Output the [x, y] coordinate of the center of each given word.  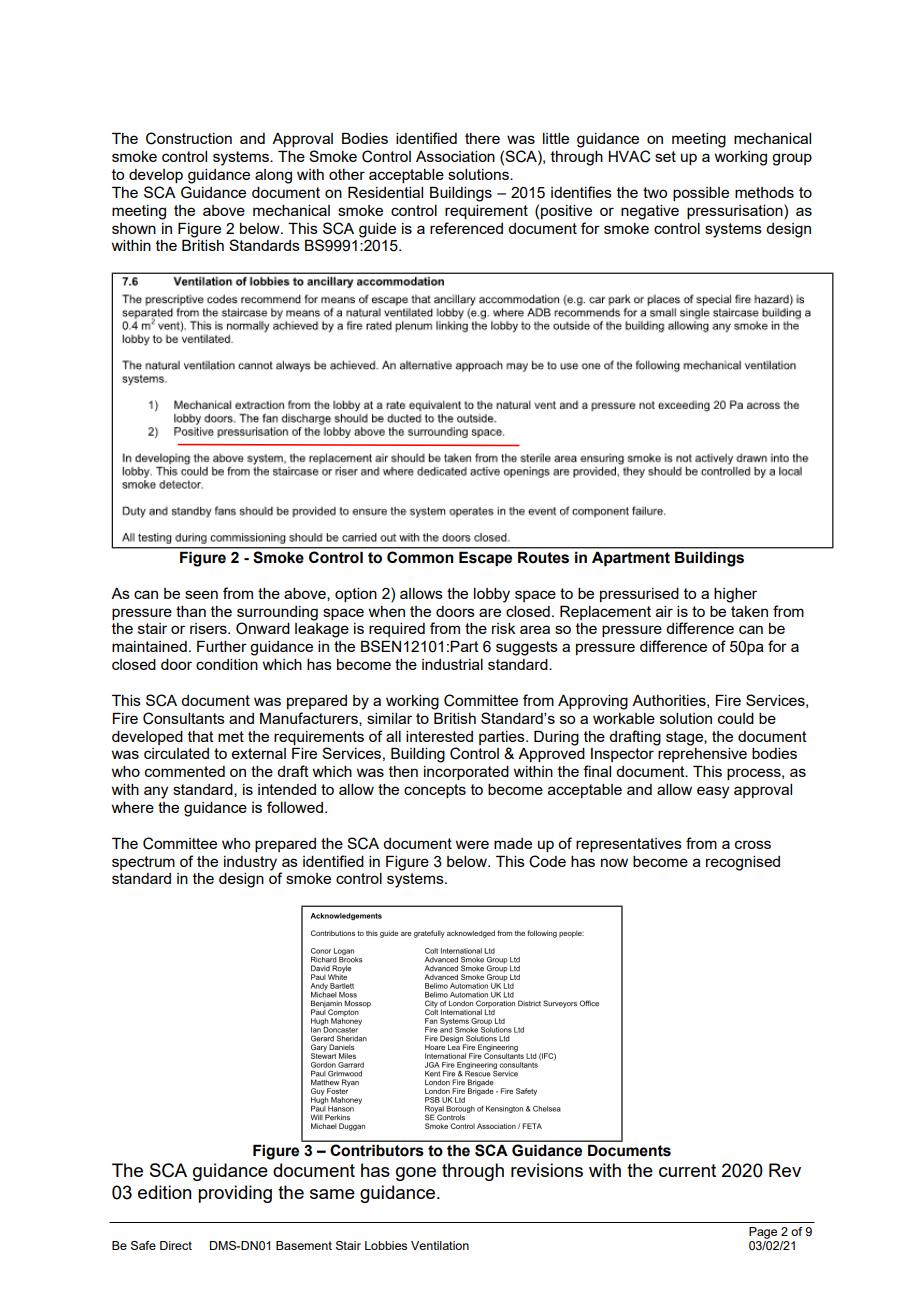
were [472, 844]
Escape [485, 559]
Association [455, 156]
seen [201, 594]
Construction [189, 138]
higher [735, 595]
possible [701, 194]
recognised [743, 863]
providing [235, 1194]
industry [250, 863]
